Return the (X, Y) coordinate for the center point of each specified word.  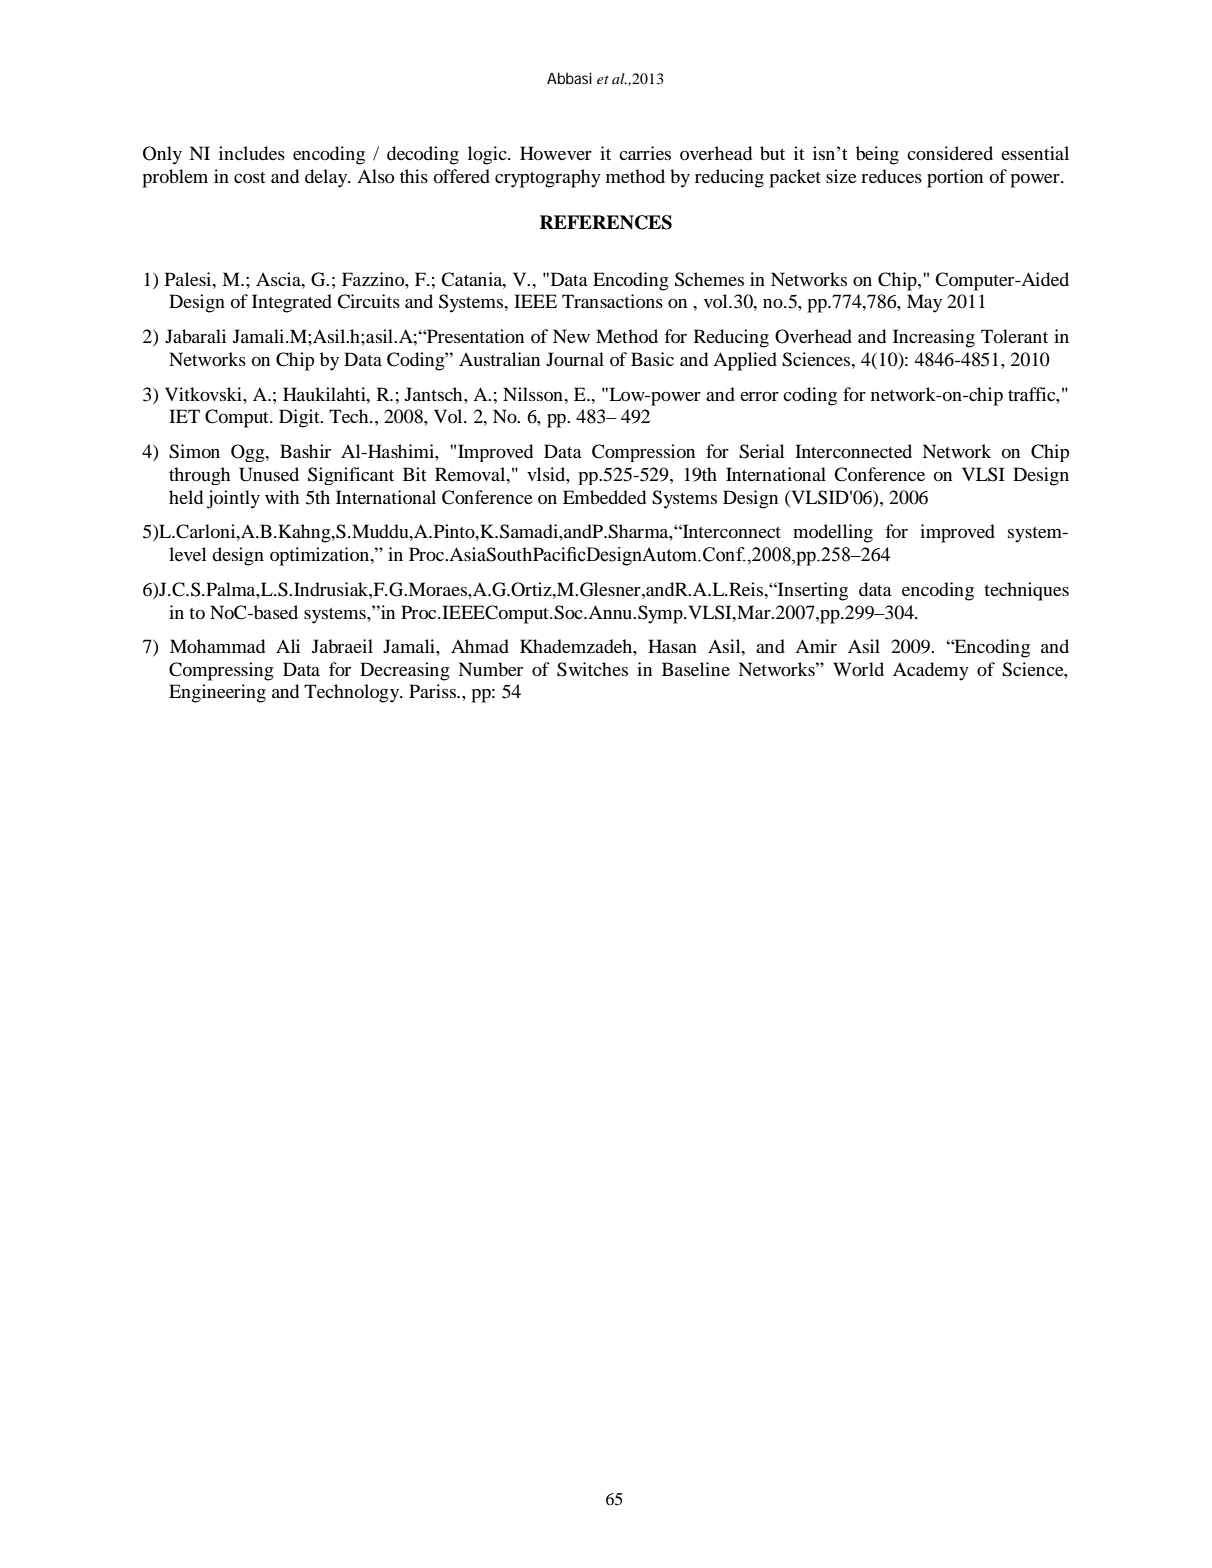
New (571, 336)
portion (955, 178)
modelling (833, 533)
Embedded (604, 497)
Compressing (221, 671)
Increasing (934, 338)
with (282, 497)
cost (249, 177)
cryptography (548, 178)
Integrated (292, 303)
